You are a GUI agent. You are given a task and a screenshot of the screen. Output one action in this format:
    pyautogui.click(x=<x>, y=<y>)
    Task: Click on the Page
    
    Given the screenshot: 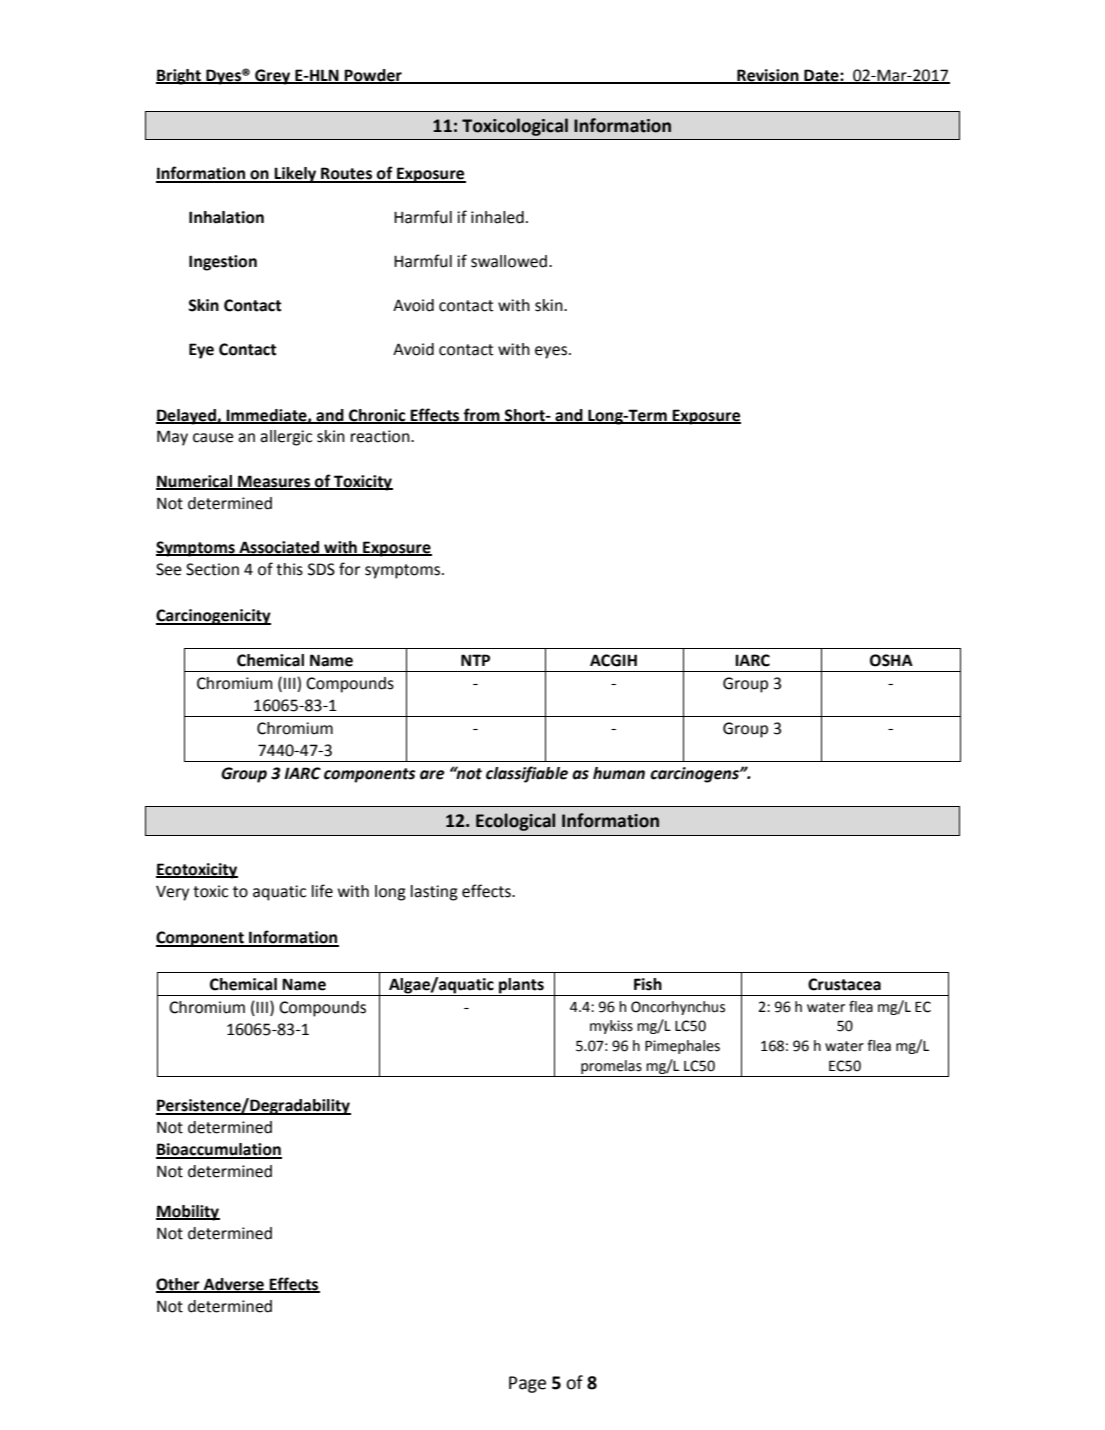 What is the action you would take?
    pyautogui.click(x=527, y=1384)
